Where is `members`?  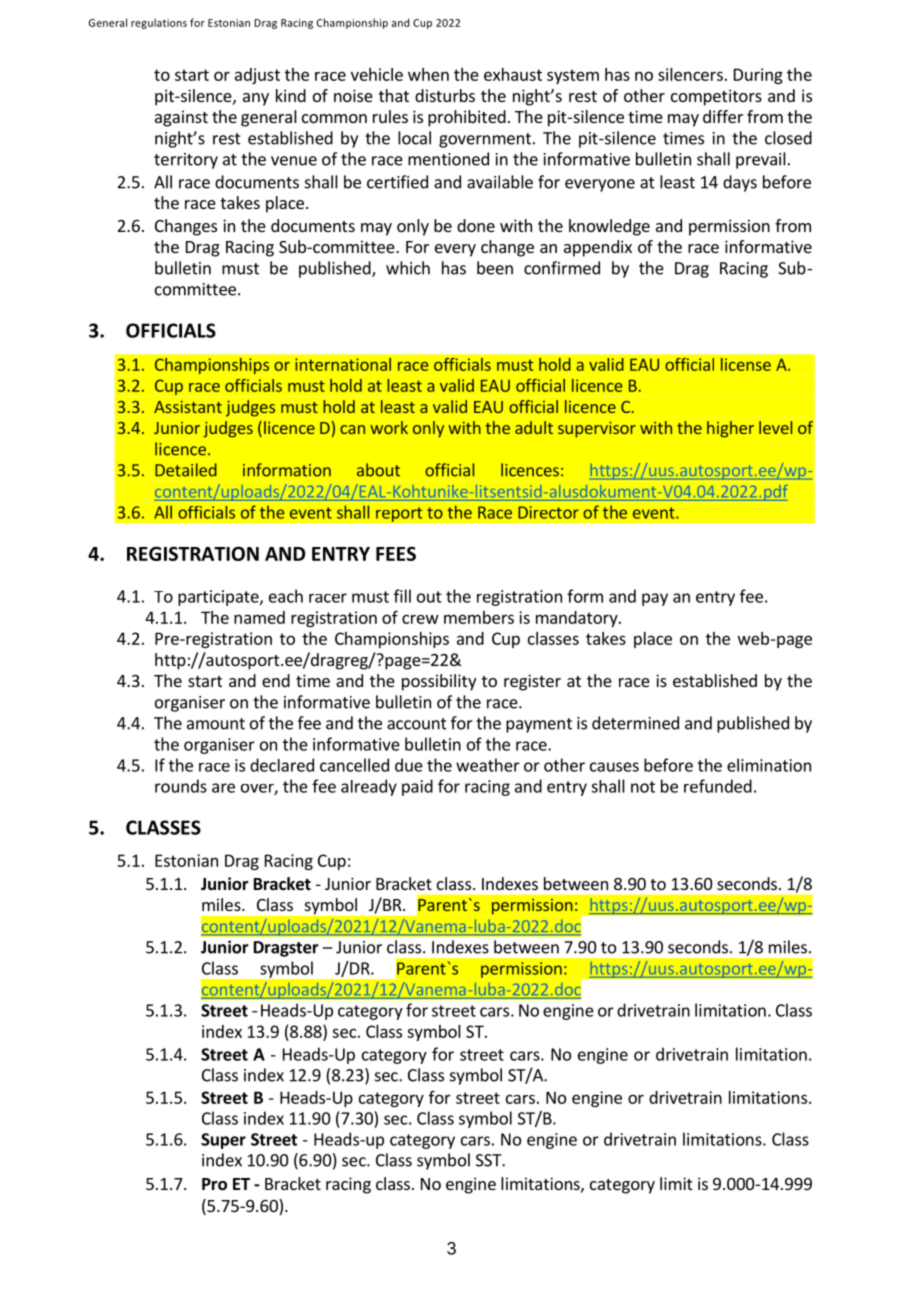
members is located at coordinates (479, 617).
